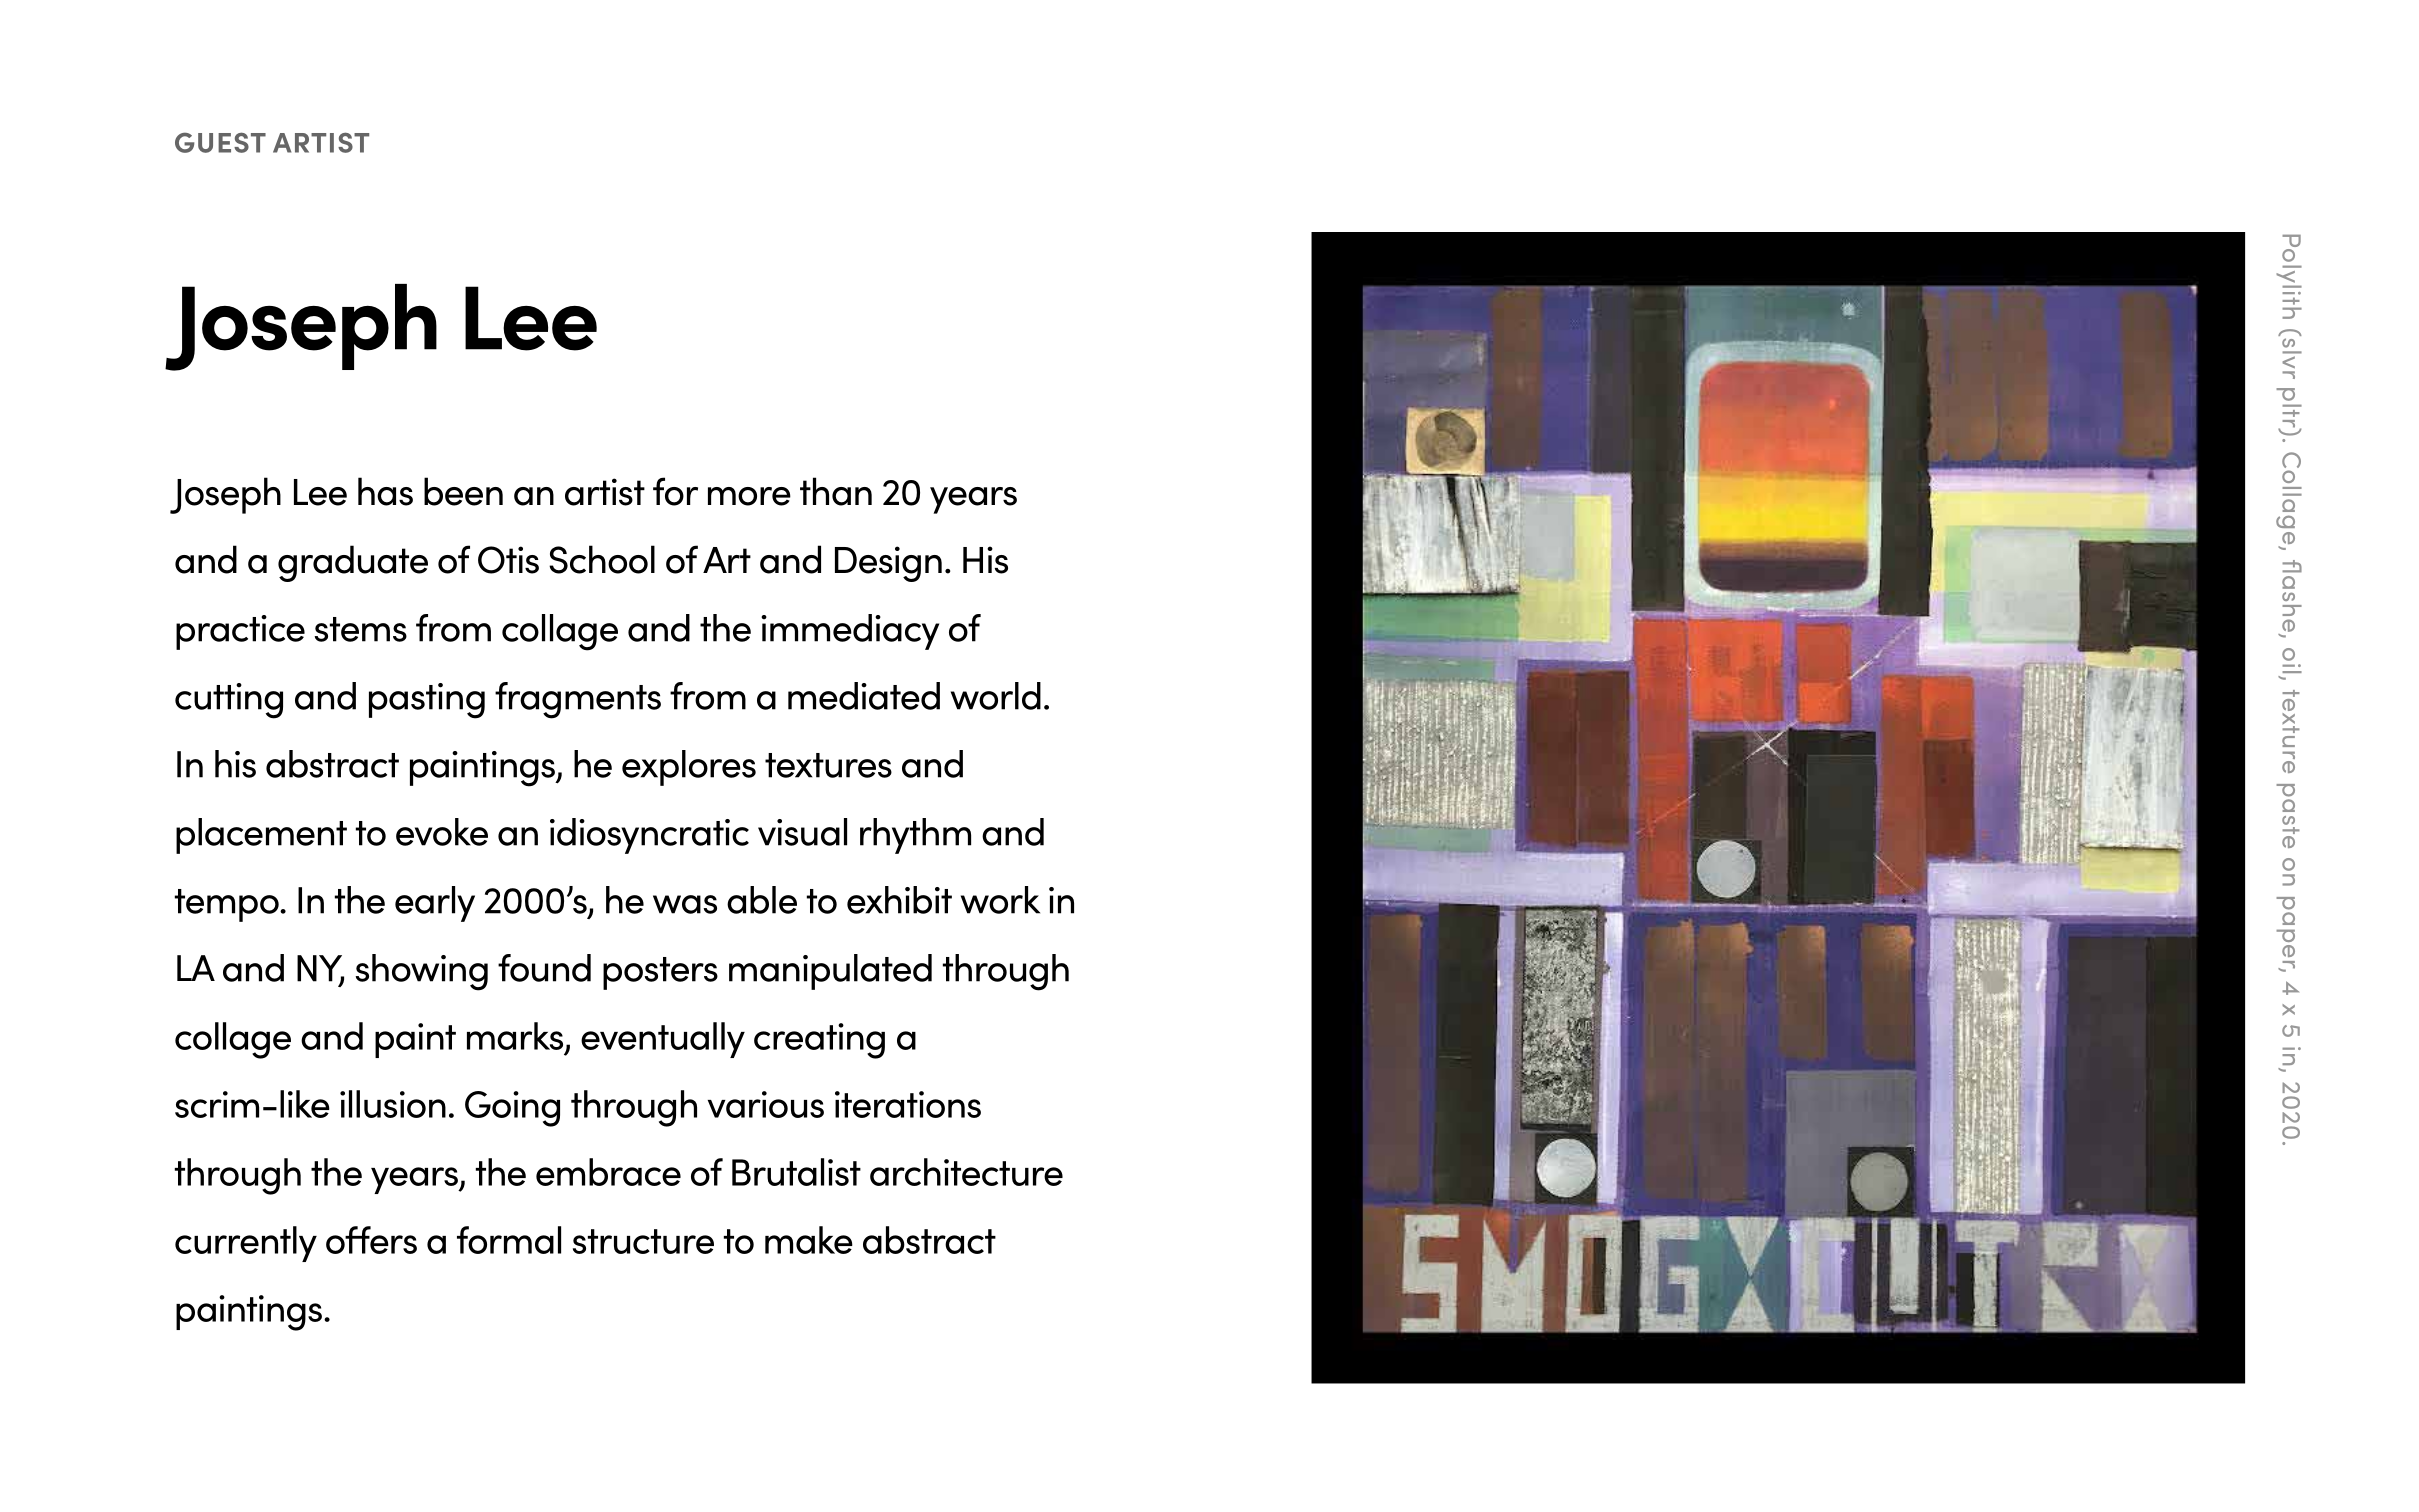  Describe the element at coordinates (888, 564) in the screenshot. I see `Design` at that location.
